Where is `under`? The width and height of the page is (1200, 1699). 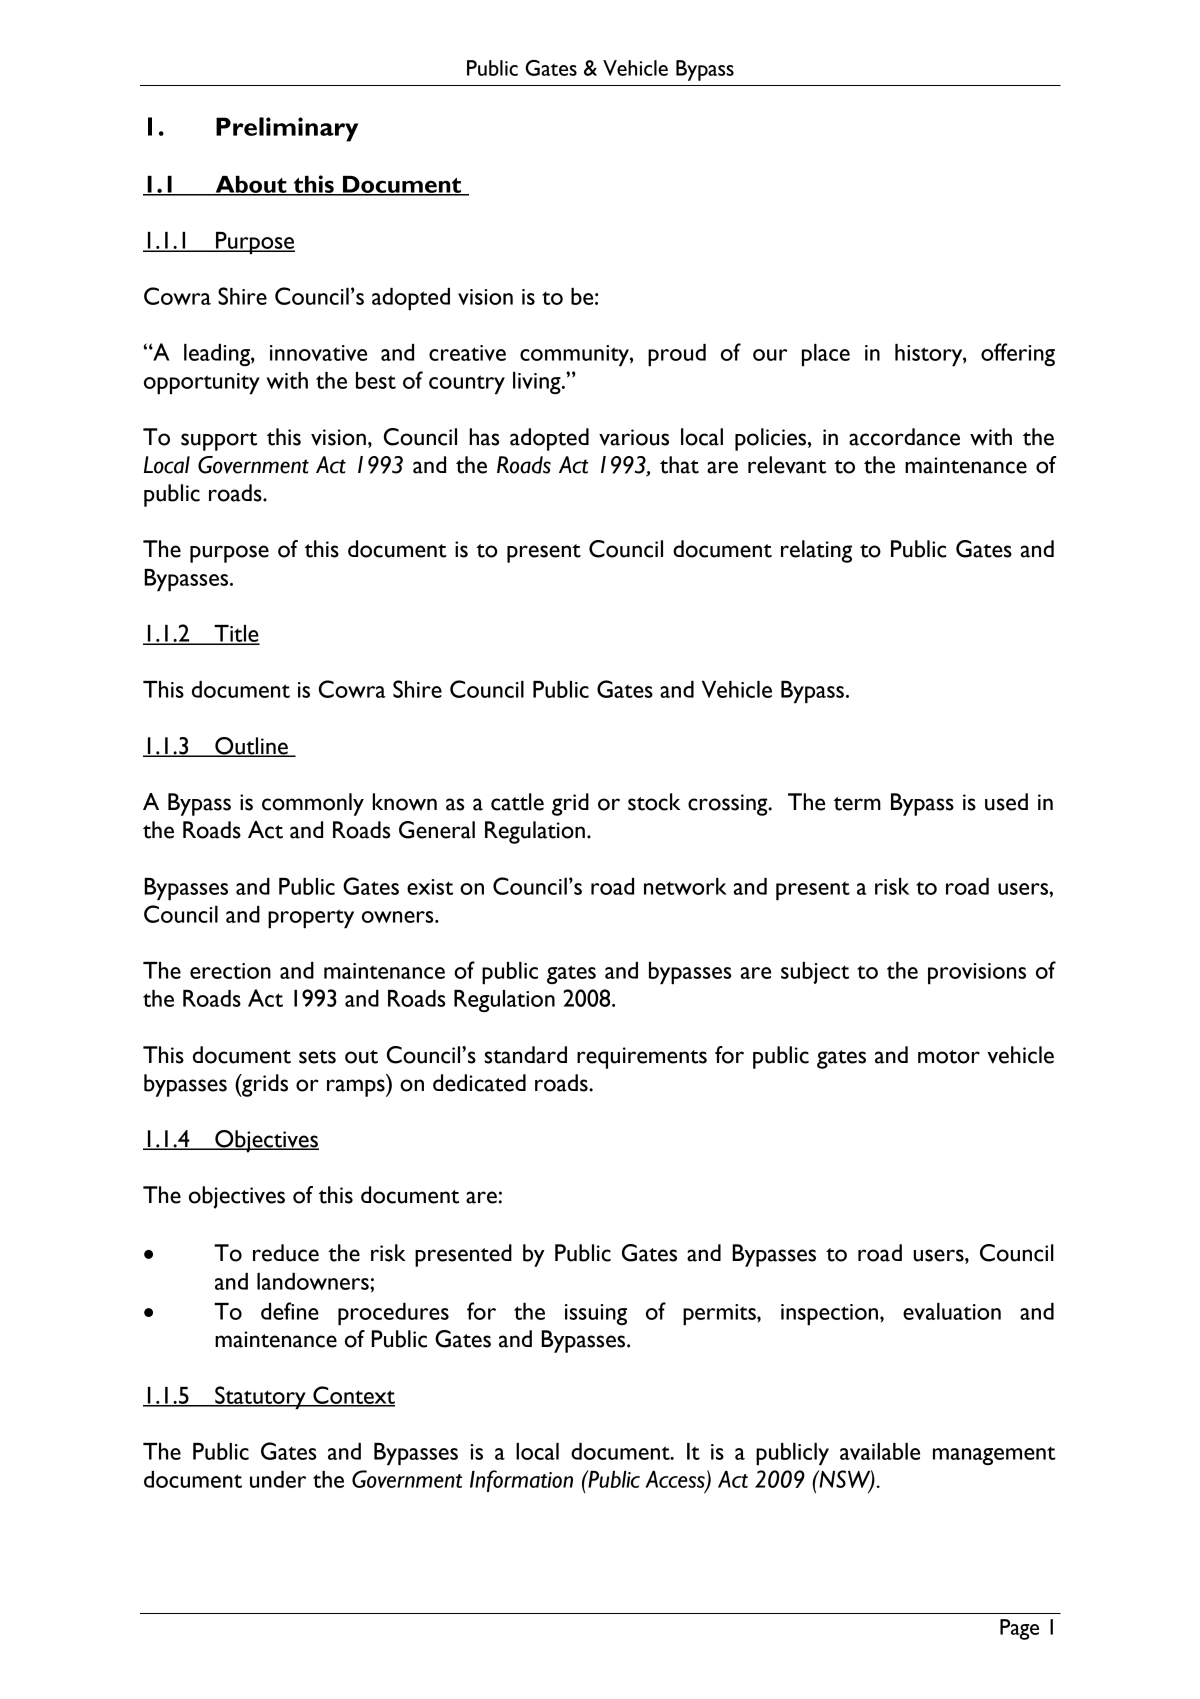 under is located at coordinates (278, 1479).
